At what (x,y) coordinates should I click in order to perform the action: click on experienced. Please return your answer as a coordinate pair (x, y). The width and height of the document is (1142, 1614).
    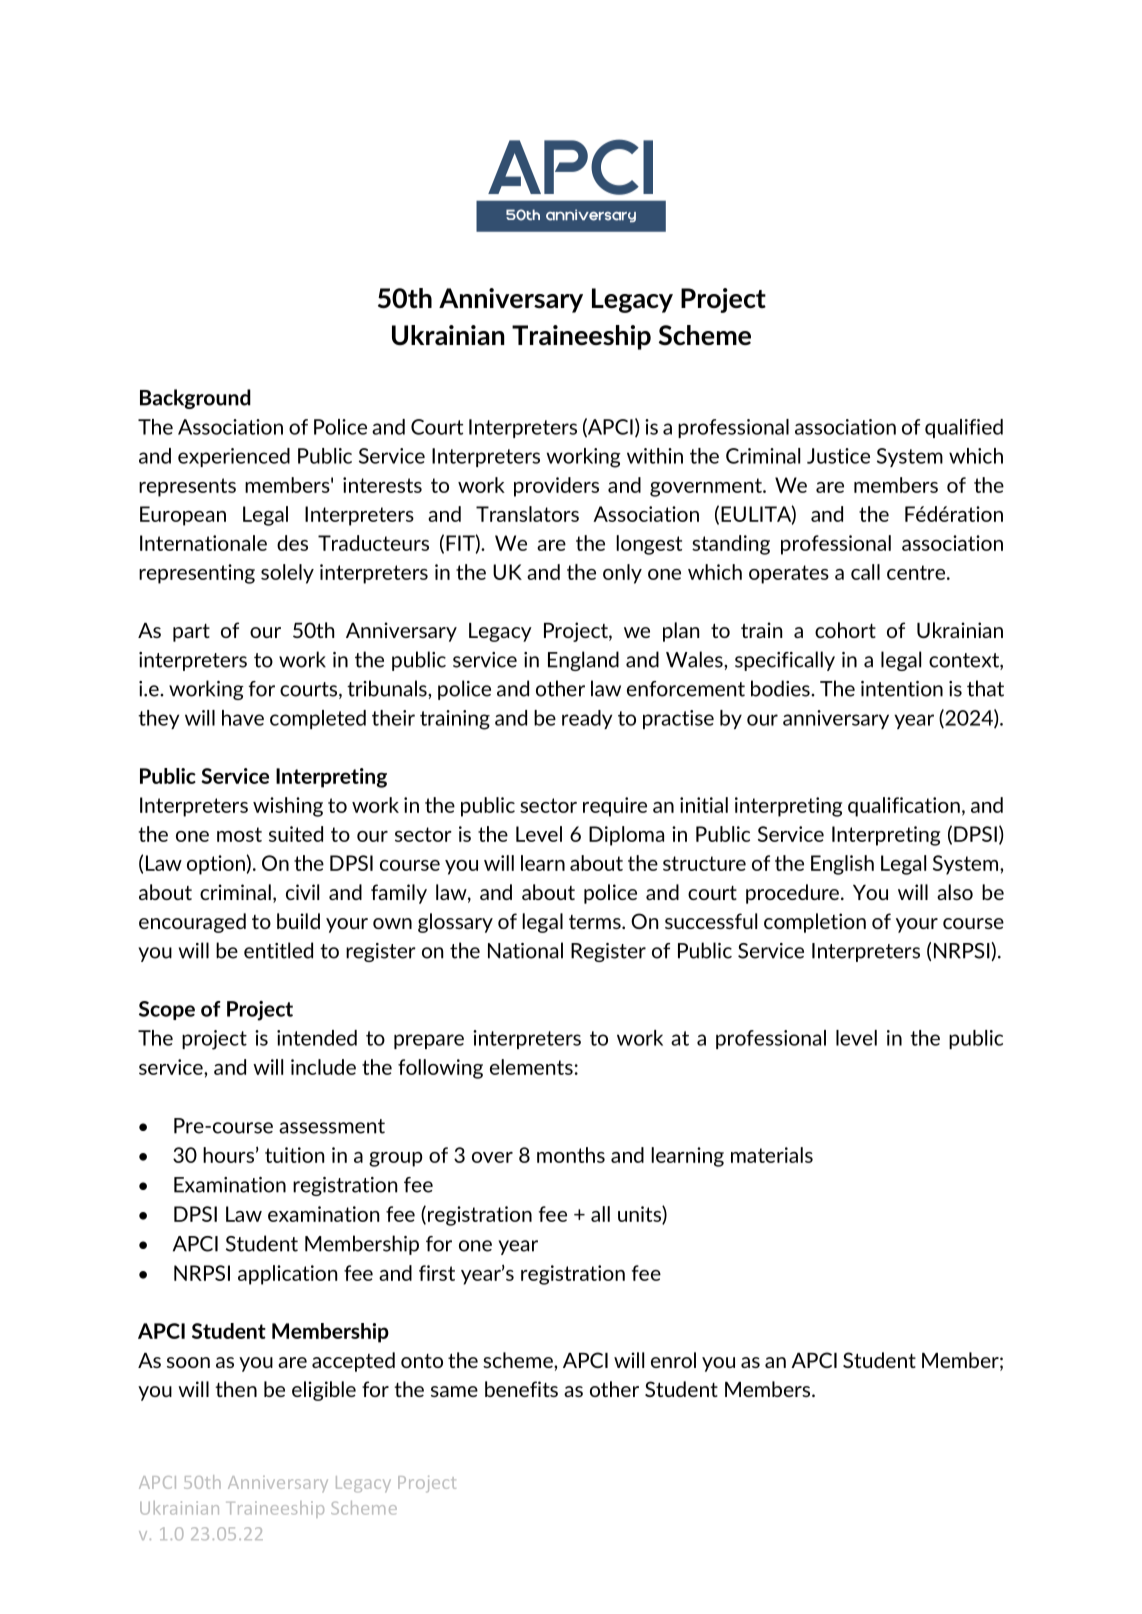
    Looking at the image, I should click on (234, 457).
